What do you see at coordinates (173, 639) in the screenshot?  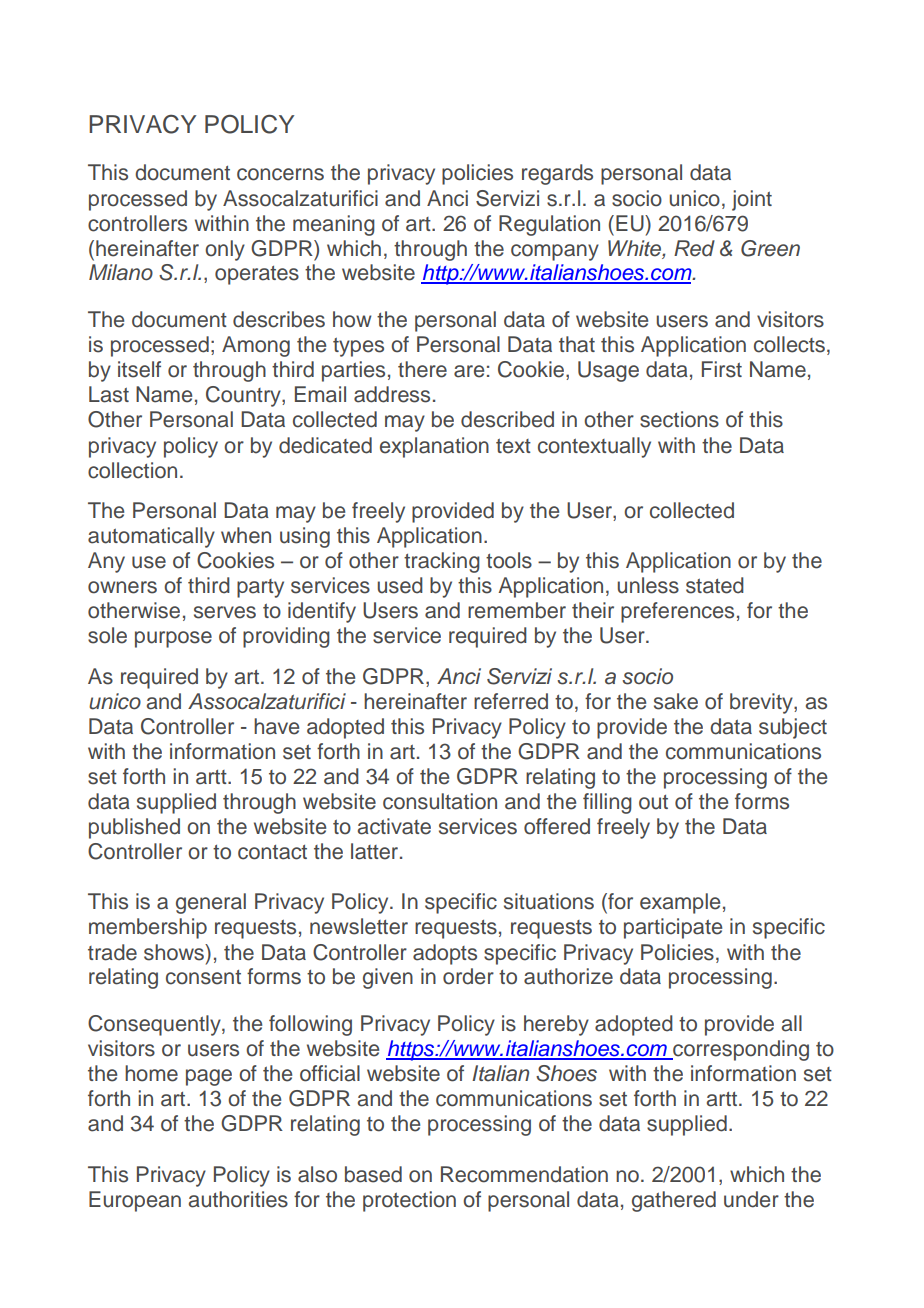 I see `purpose` at bounding box center [173, 639].
